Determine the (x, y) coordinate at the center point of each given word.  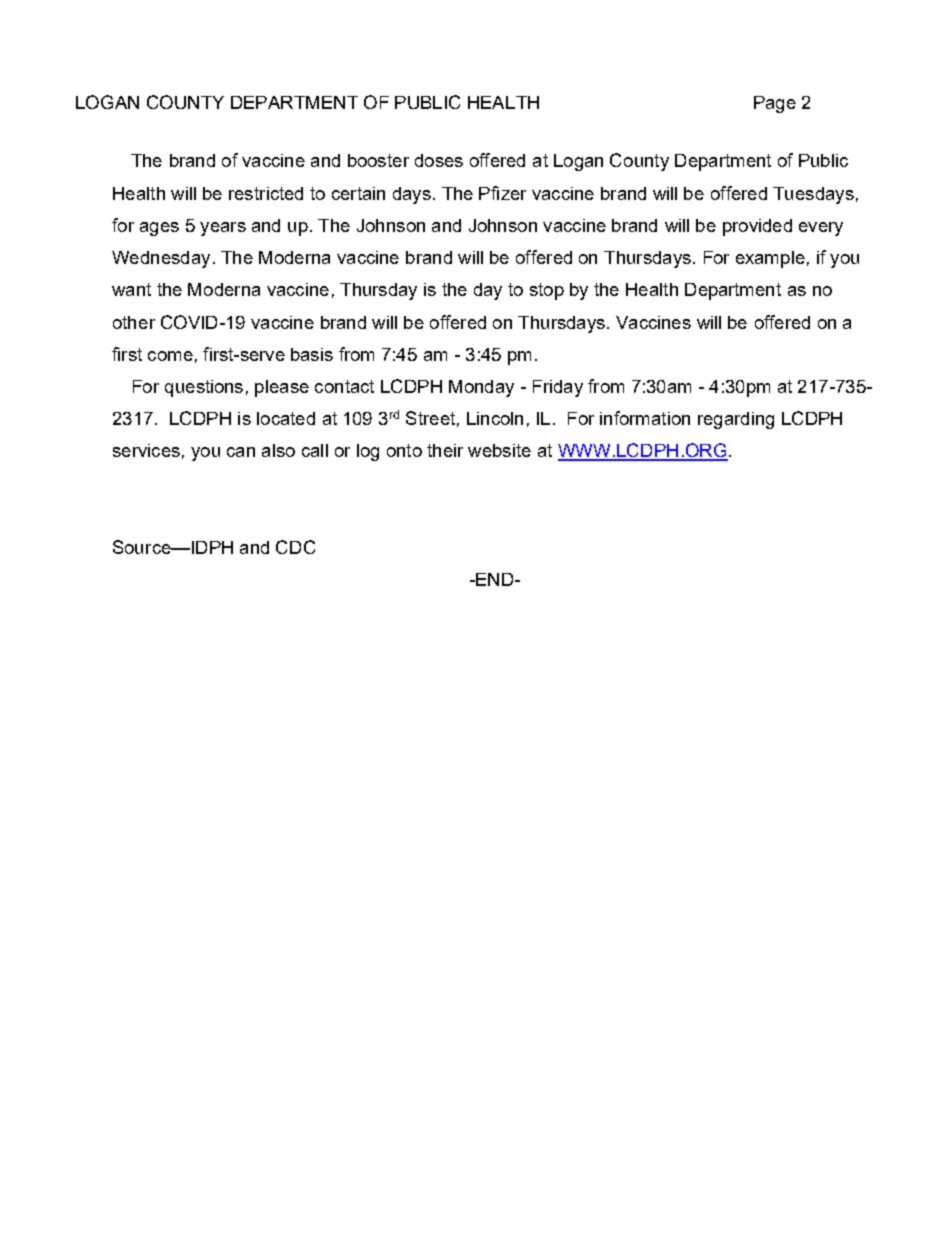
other (134, 322)
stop (547, 291)
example (770, 259)
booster (378, 160)
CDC (295, 547)
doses (439, 160)
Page (775, 104)
